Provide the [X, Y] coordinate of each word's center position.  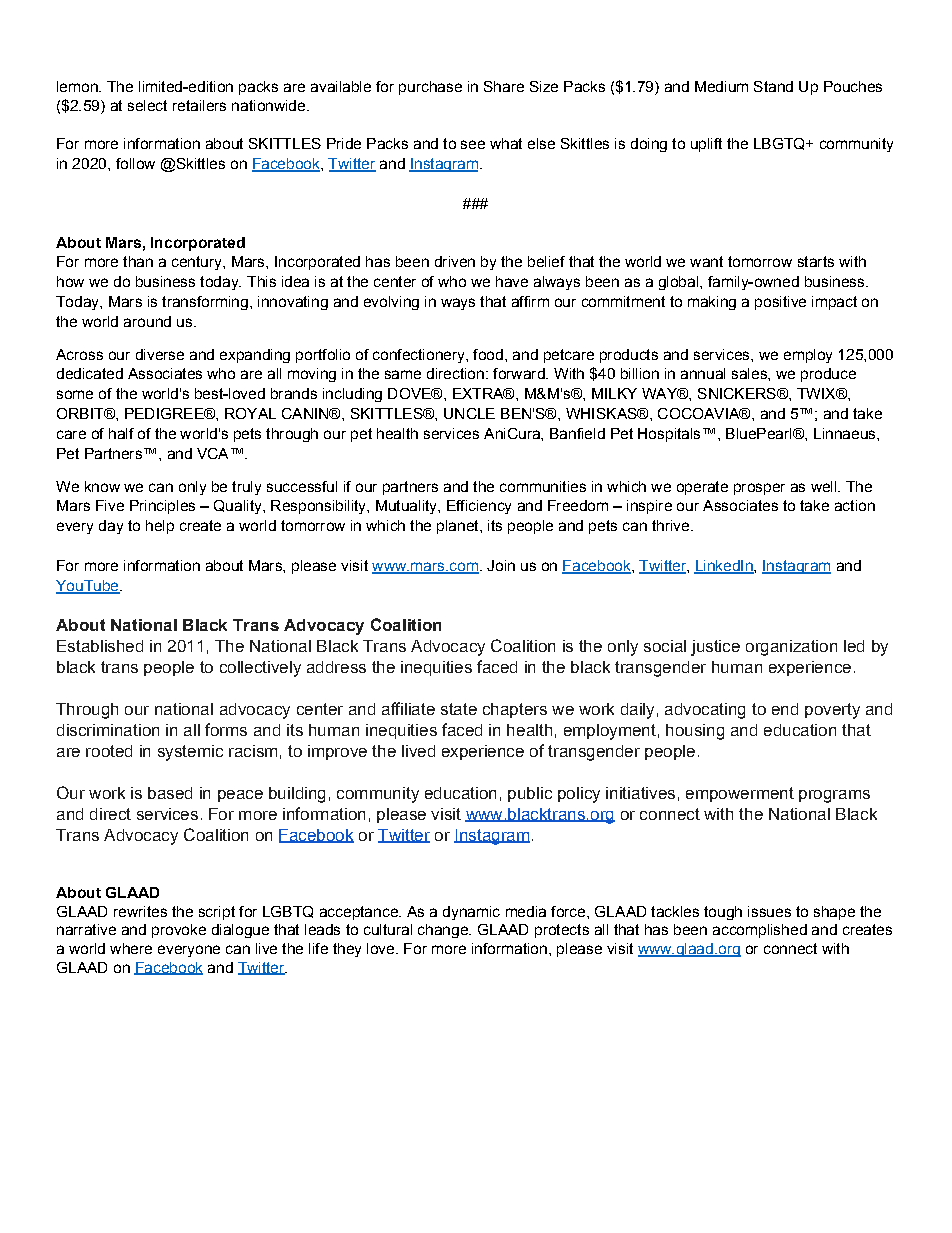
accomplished [760, 931]
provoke [179, 931]
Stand [773, 86]
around [147, 321]
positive [780, 303]
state [459, 709]
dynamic [471, 913]
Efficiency [479, 507]
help [160, 527]
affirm [530, 301]
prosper [759, 489]
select [147, 105]
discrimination [108, 730]
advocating [705, 711]
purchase [430, 88]
